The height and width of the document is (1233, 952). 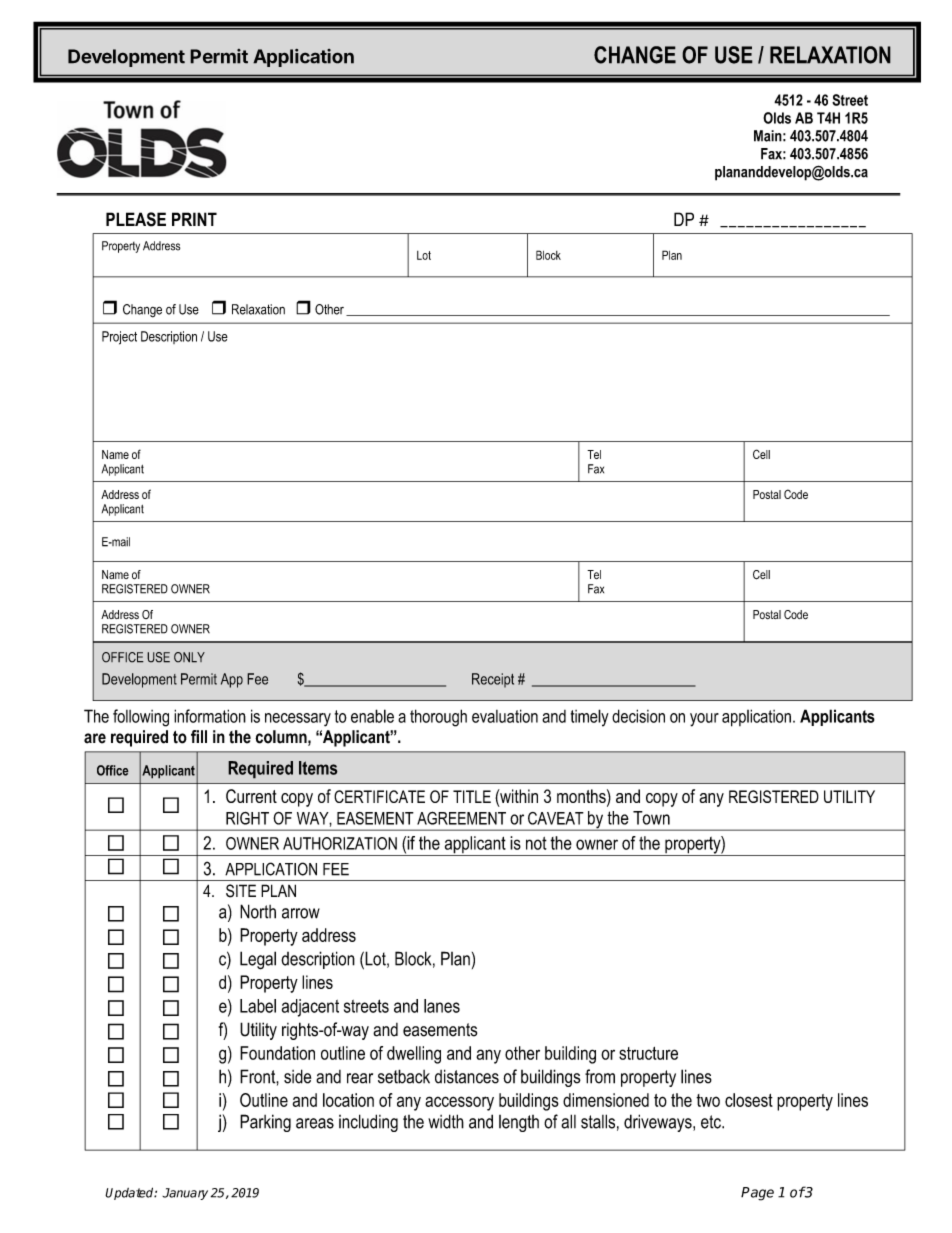 What do you see at coordinates (461, 818) in the document?
I see `AGREEMENT` at bounding box center [461, 818].
